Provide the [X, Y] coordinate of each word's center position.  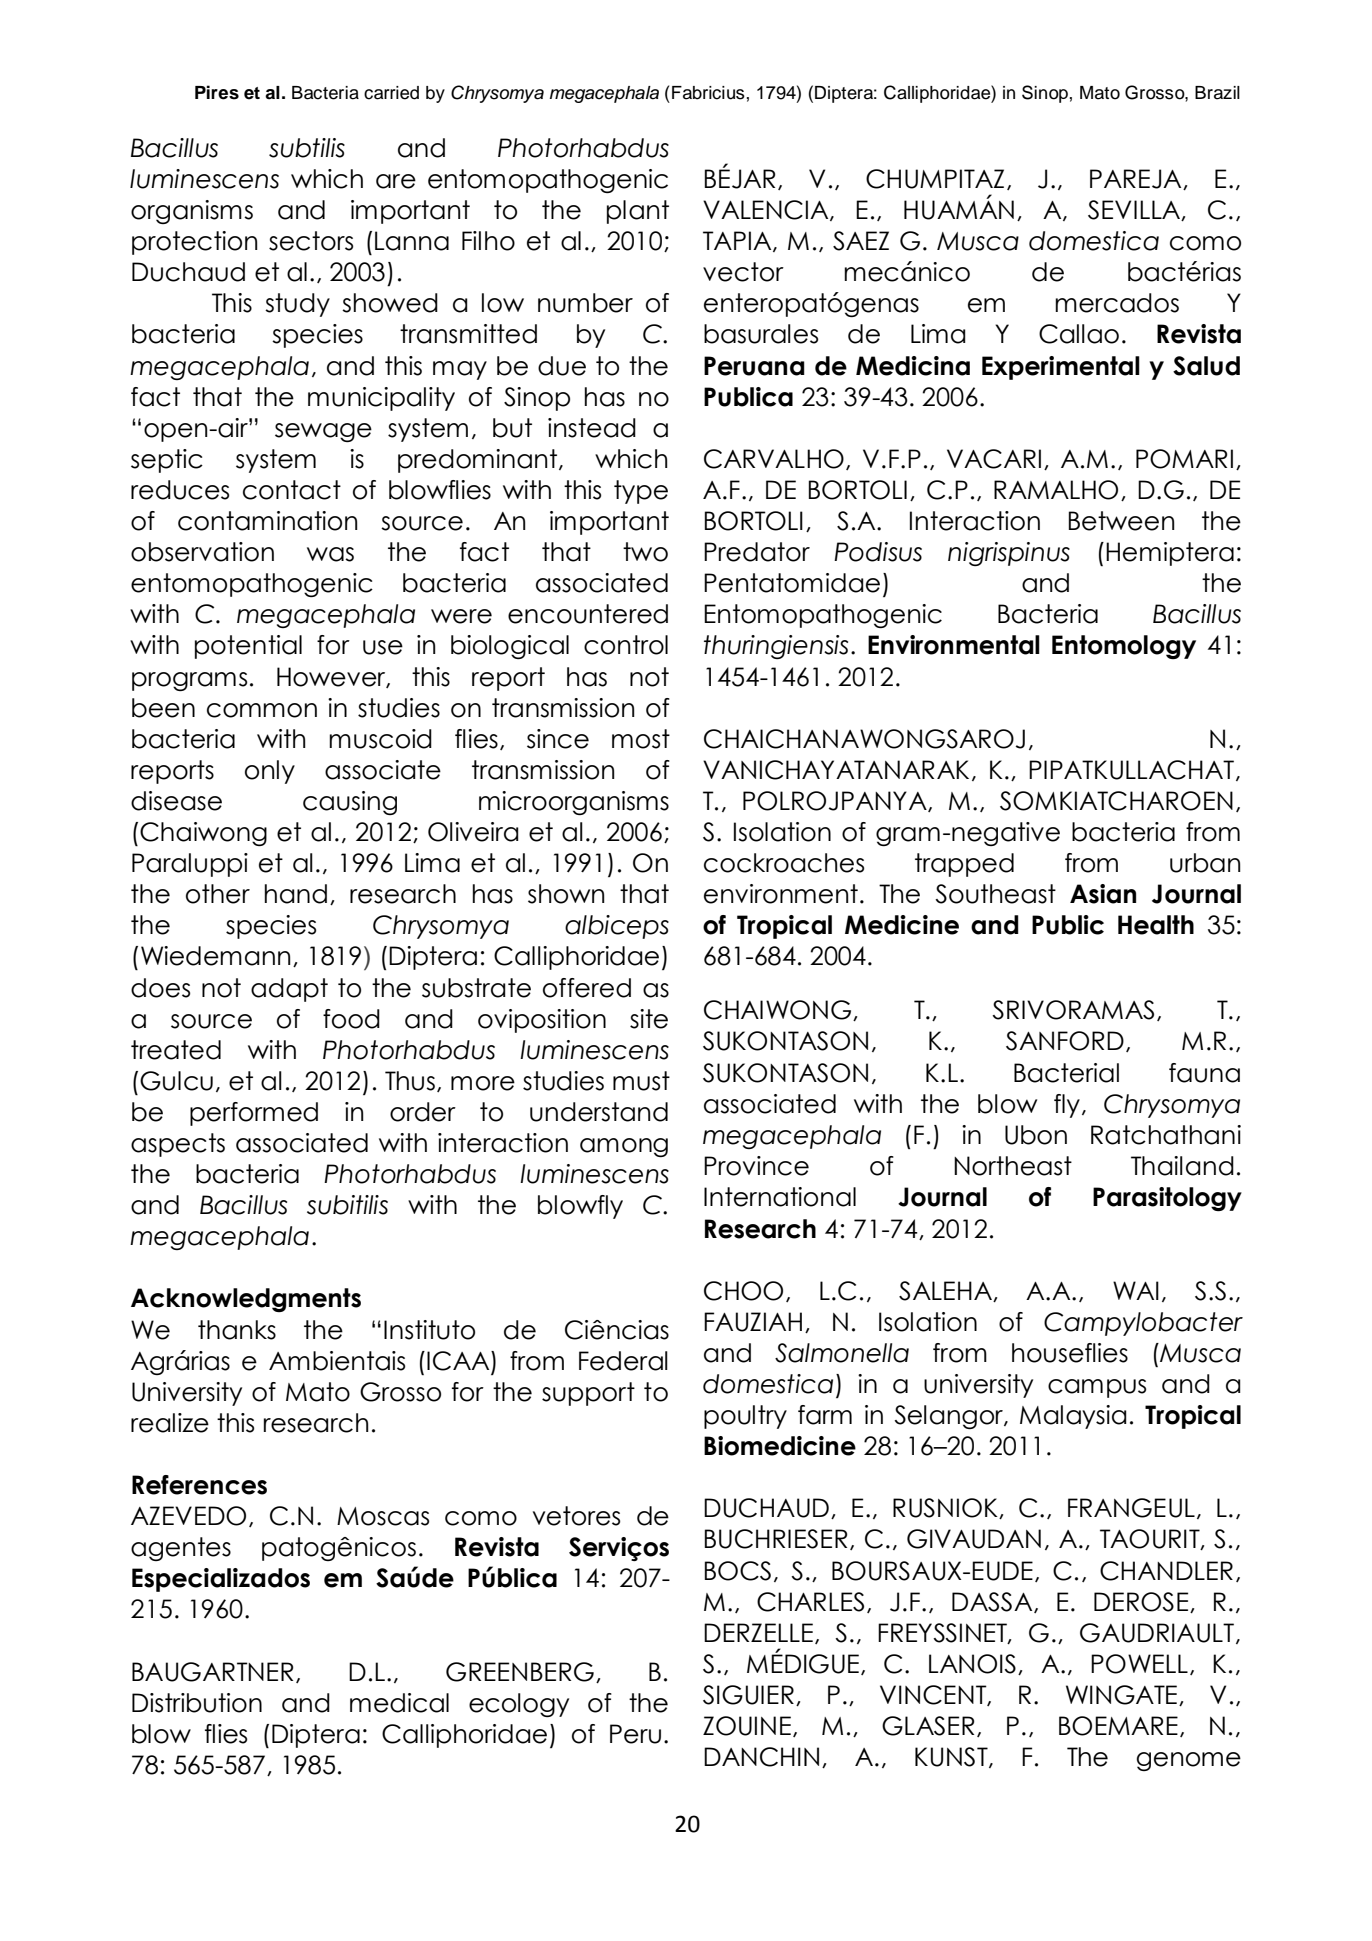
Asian [1103, 894]
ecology [519, 1705]
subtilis [307, 148]
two [645, 552]
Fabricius [708, 93]
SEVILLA [1135, 210]
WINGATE [1121, 1695]
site [649, 1019]
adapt [289, 990]
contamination [268, 521]
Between [1122, 521]
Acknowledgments [246, 1300]
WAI [1136, 1290]
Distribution [197, 1703]
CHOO [743, 1291]
